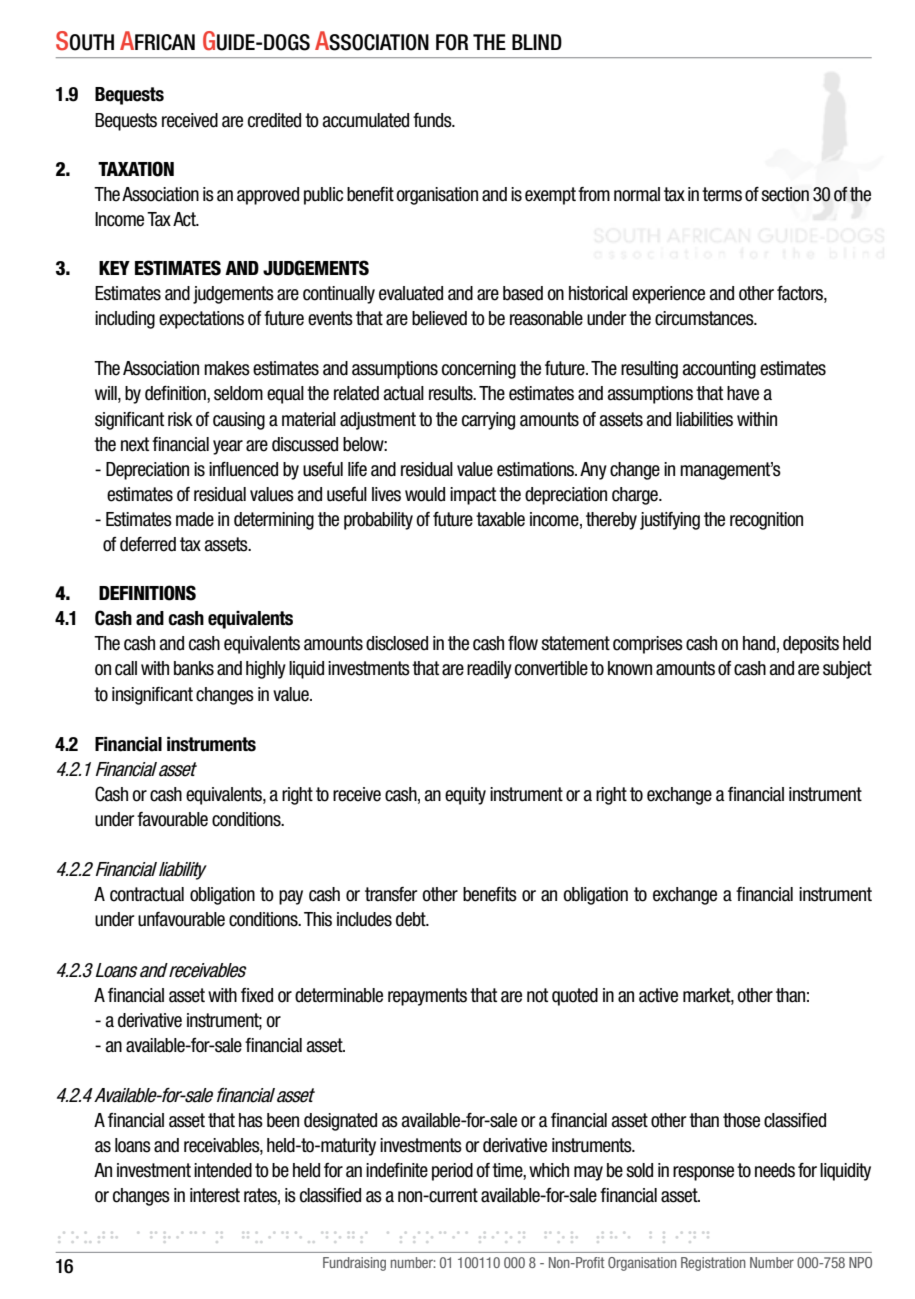  What do you see at coordinates (785, 194) in the page?
I see `section` at bounding box center [785, 194].
